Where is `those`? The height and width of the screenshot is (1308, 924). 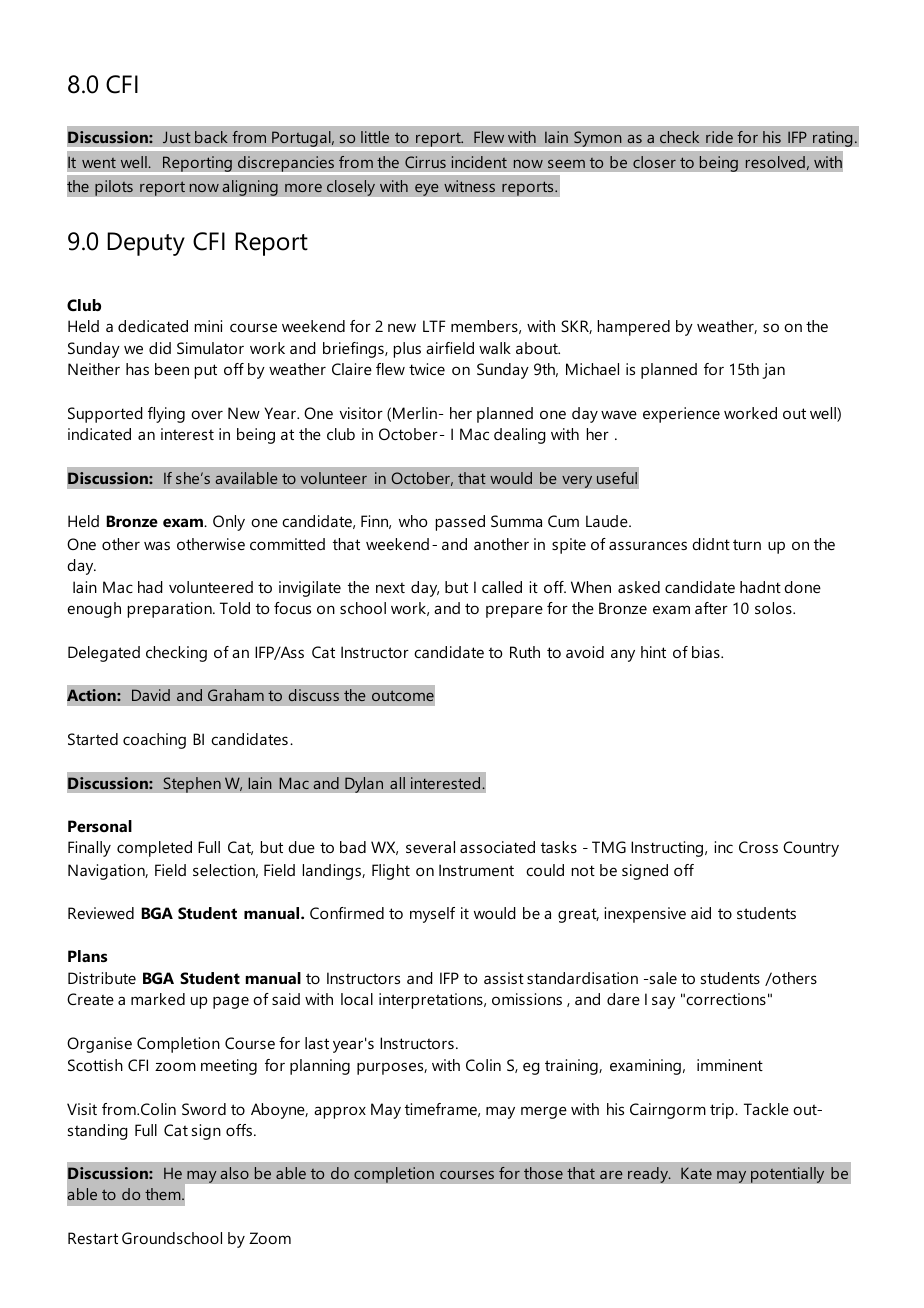 those is located at coordinates (543, 1173).
